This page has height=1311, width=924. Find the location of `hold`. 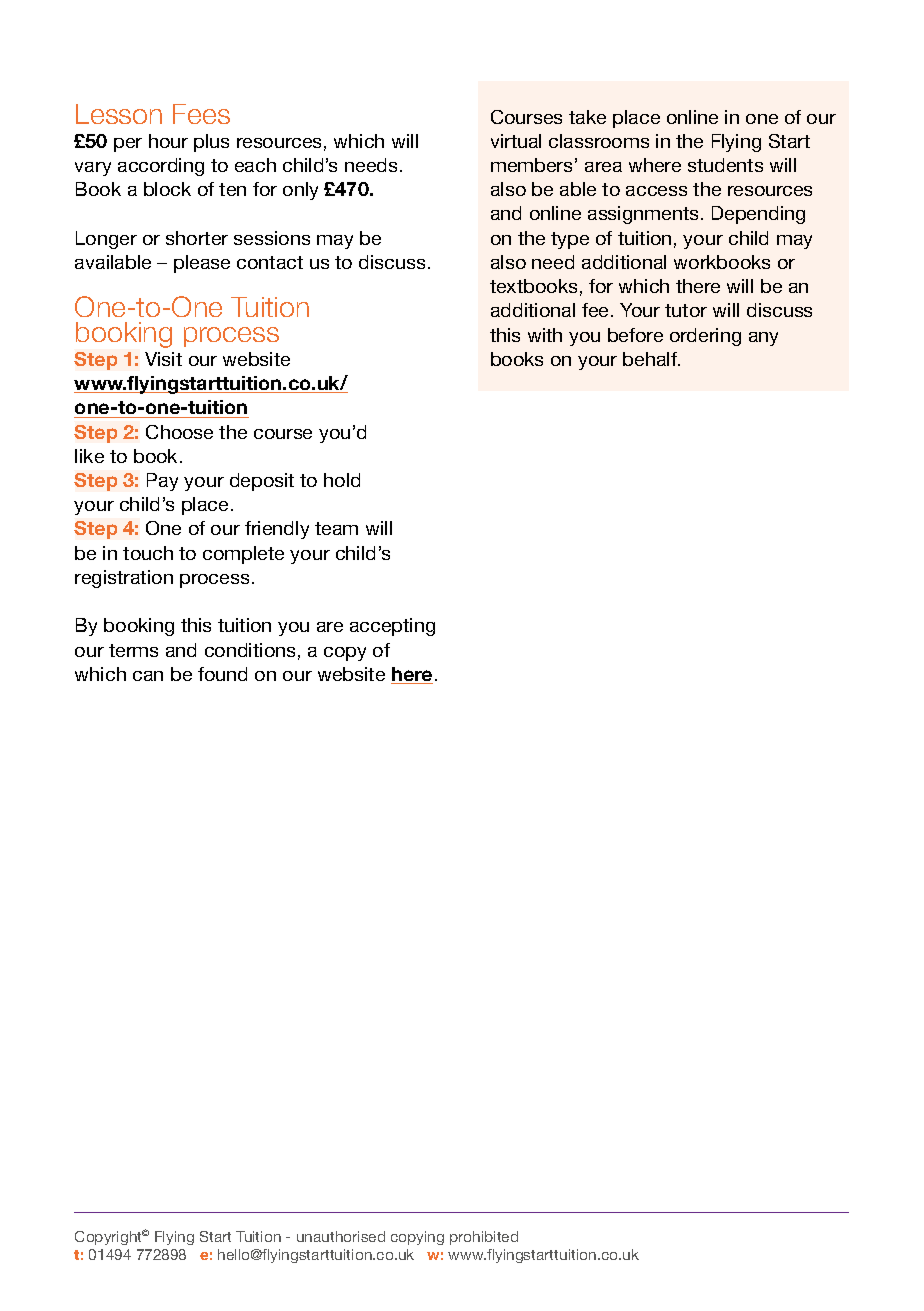

hold is located at coordinates (342, 480).
